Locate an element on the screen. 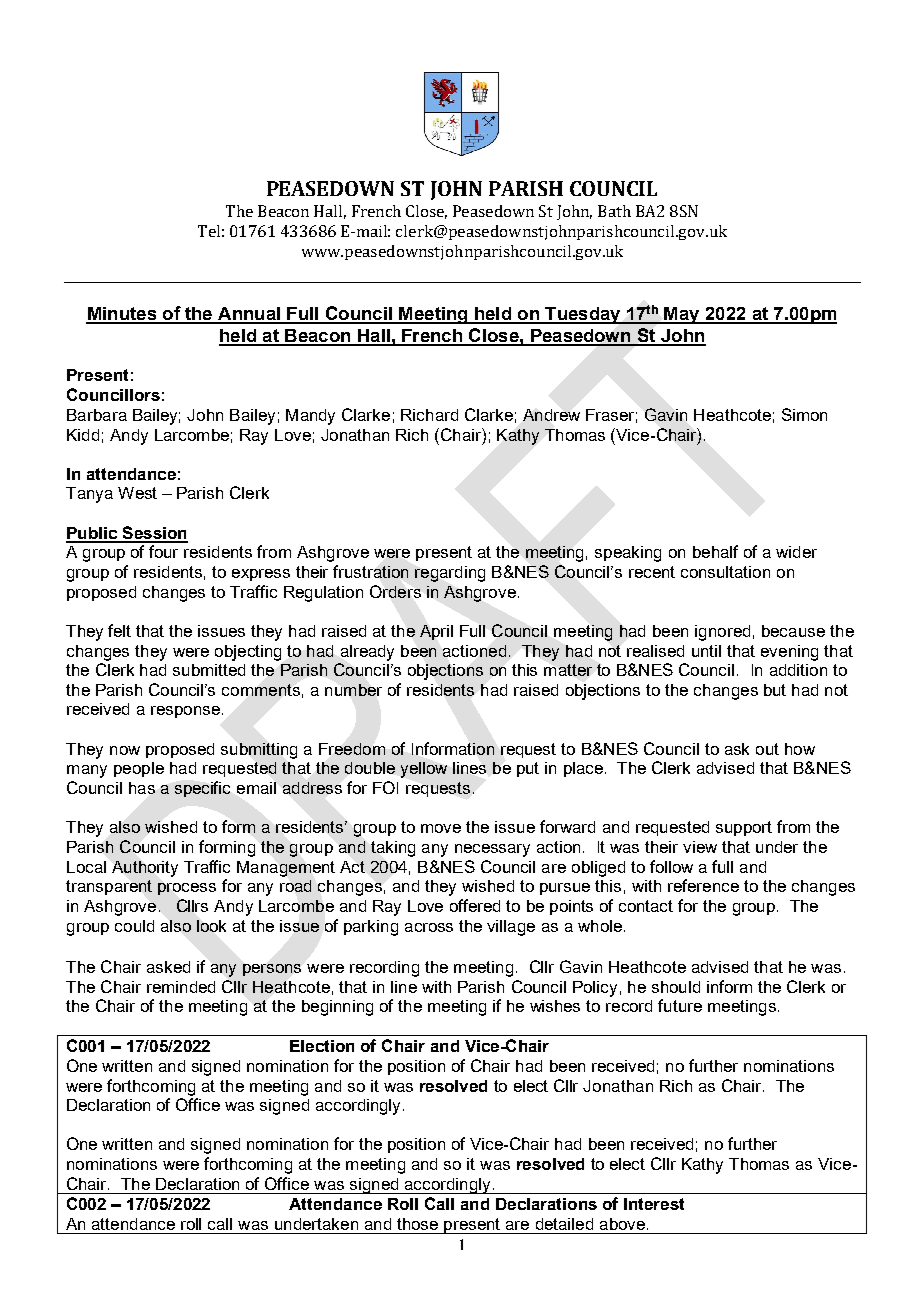  those is located at coordinates (417, 1224).
